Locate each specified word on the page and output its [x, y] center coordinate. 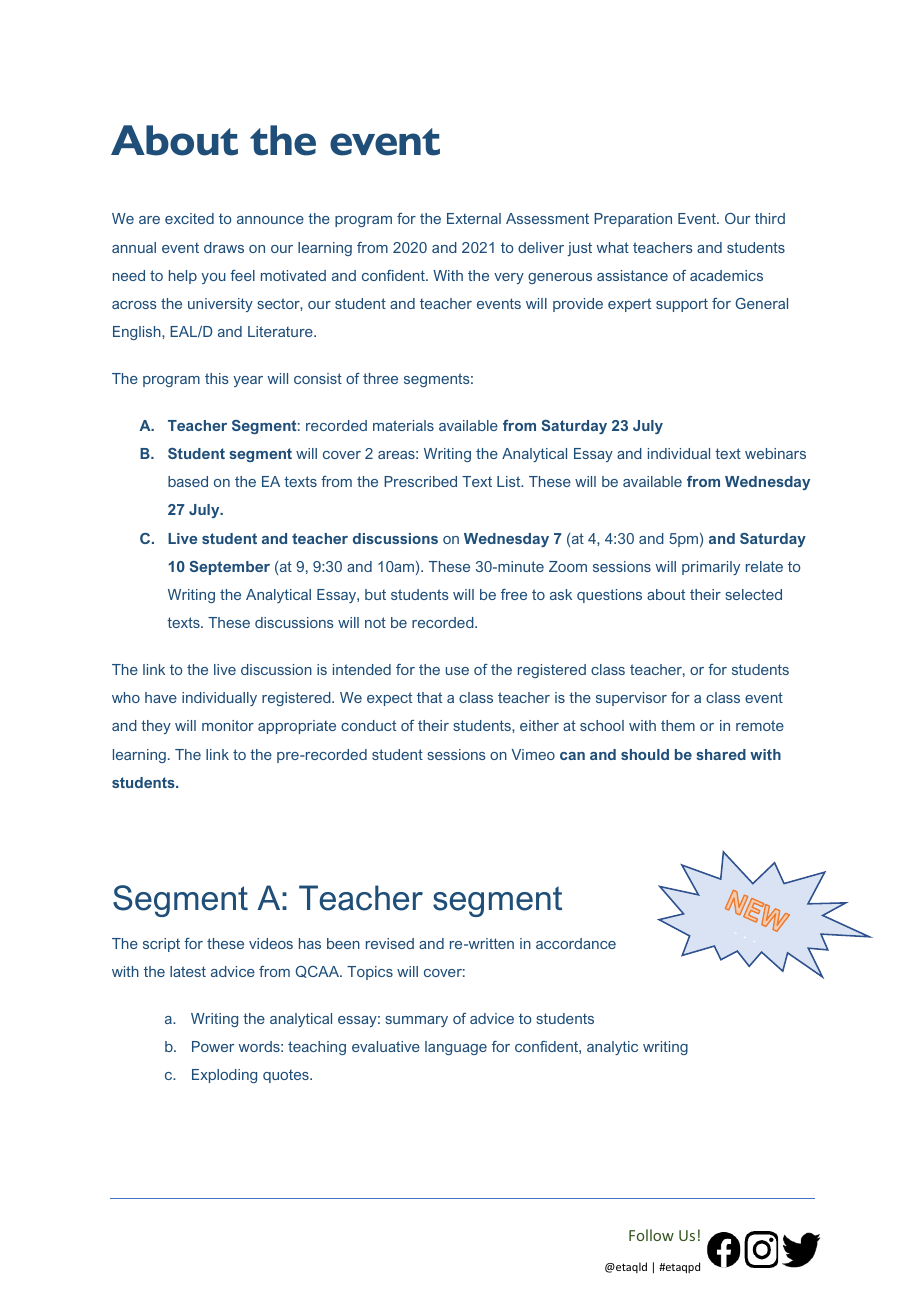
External [474, 218]
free [514, 594]
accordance [576, 943]
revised [390, 943]
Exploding [224, 1076]
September [230, 568]
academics [726, 275]
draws [224, 247]
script [161, 945]
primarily [711, 568]
